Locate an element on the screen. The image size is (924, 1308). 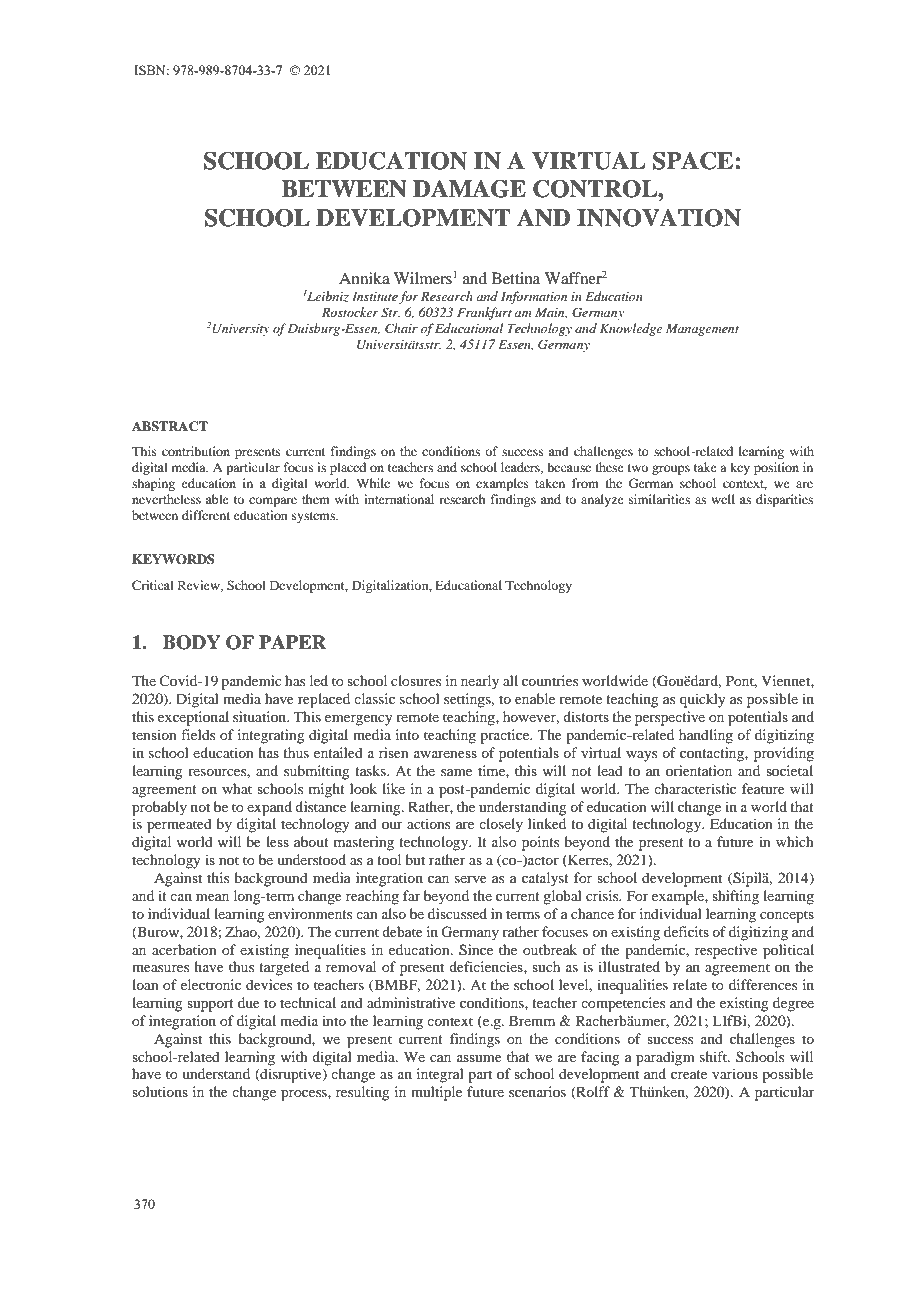
assume is located at coordinates (479, 1058).
